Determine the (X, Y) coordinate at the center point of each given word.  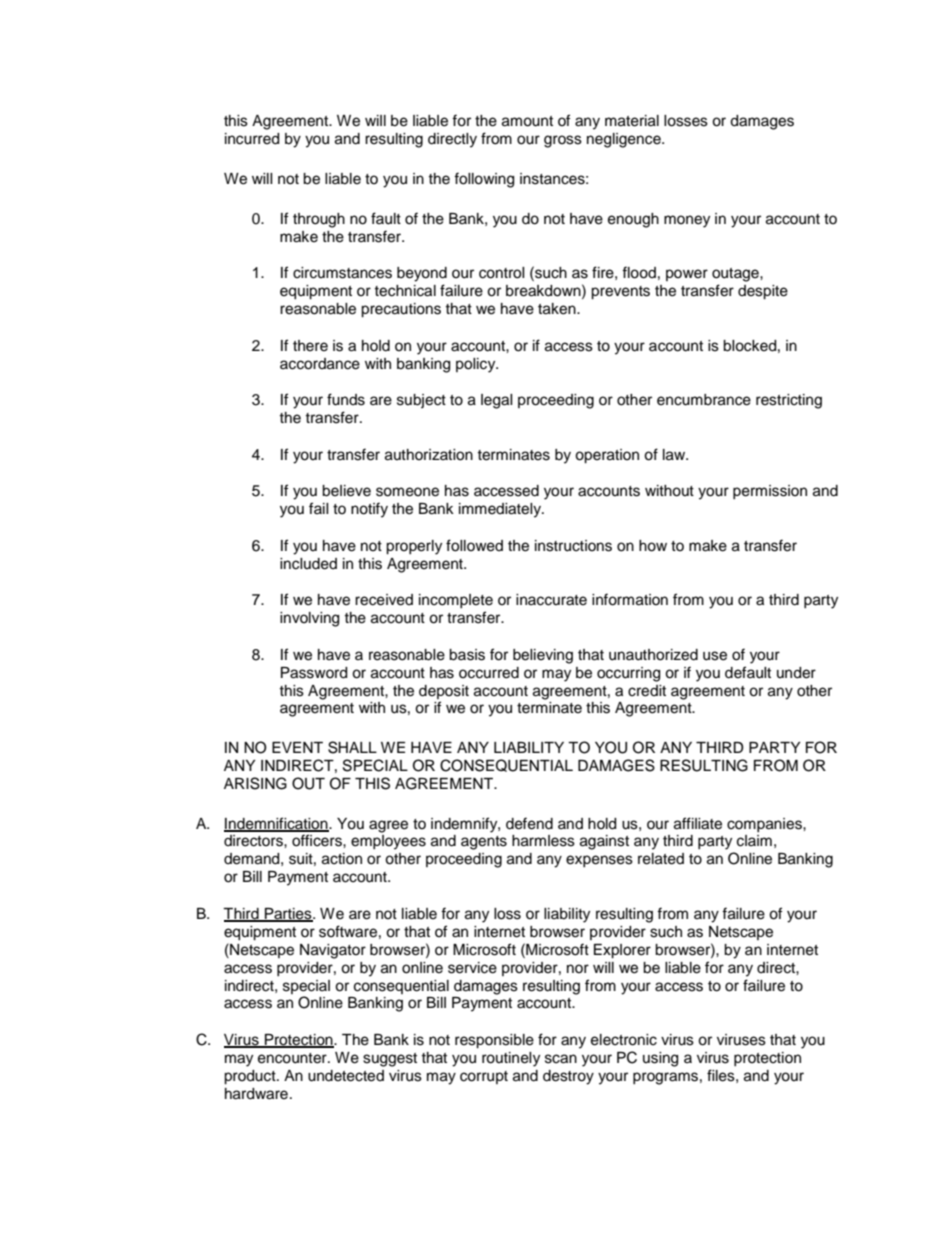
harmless (543, 841)
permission (770, 492)
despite (763, 292)
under (796, 673)
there (310, 346)
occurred (489, 673)
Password (314, 673)
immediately (501, 510)
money (687, 221)
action (342, 859)
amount (527, 121)
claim (754, 841)
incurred (252, 139)
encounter (293, 1058)
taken (558, 309)
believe (346, 491)
